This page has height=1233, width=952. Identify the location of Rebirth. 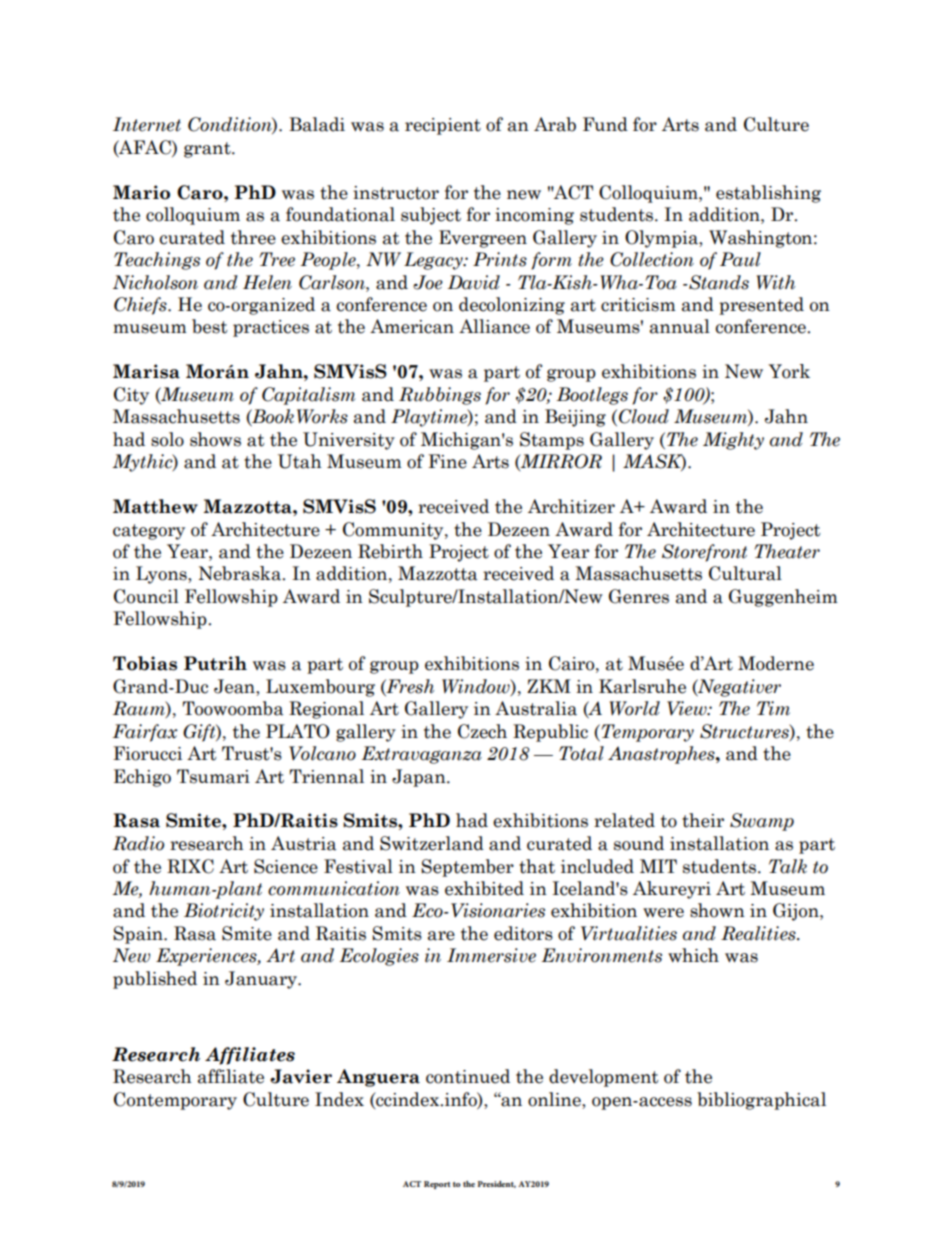
(390, 551).
